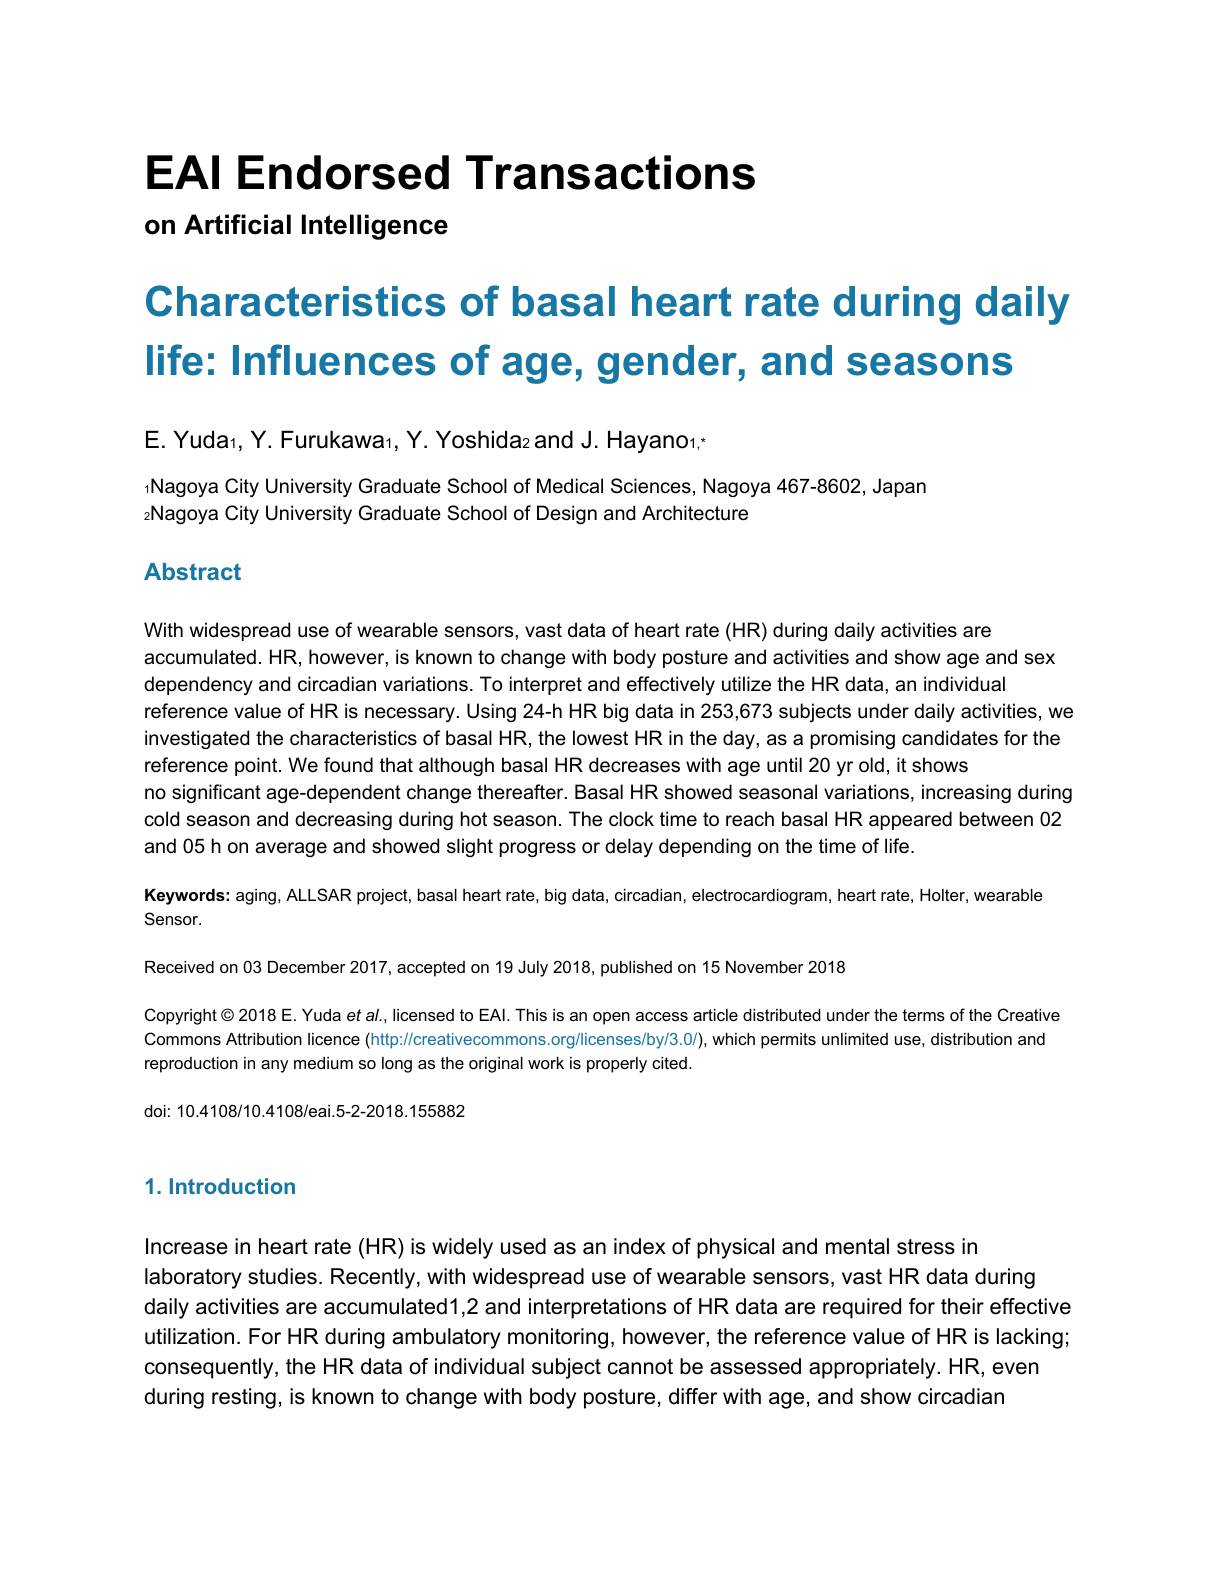 The image size is (1224, 1584). What do you see at coordinates (610, 172) in the page?
I see `Transactions` at bounding box center [610, 172].
